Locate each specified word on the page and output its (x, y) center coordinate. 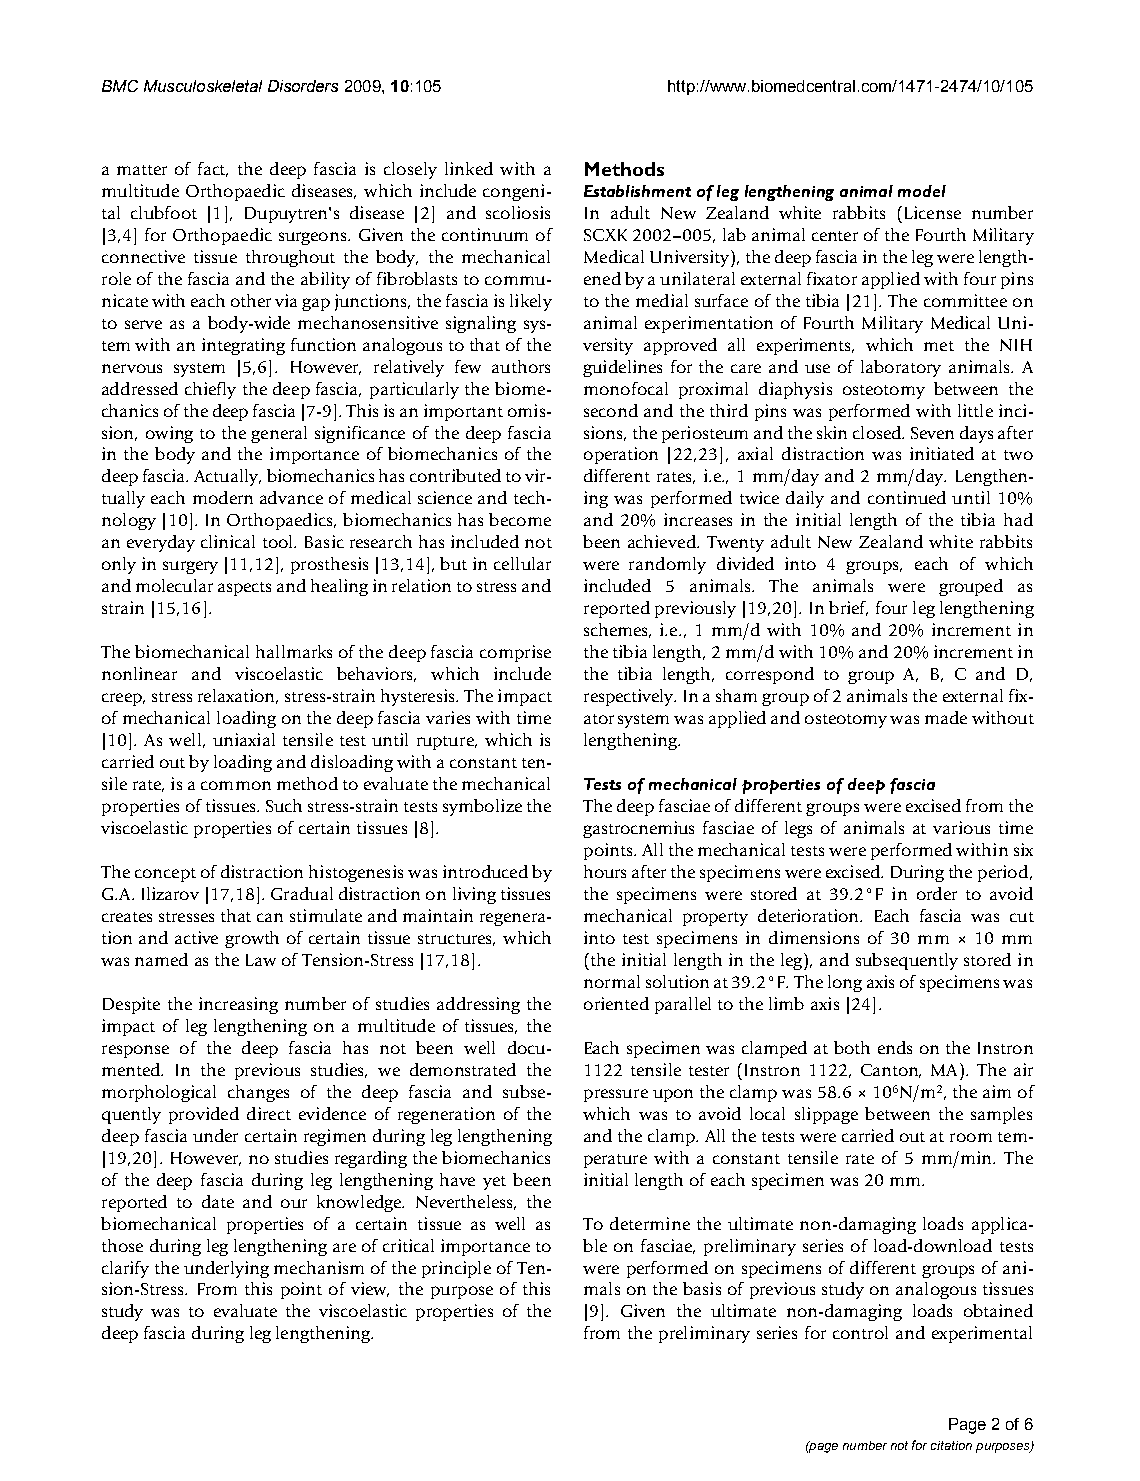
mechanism (319, 1267)
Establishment (637, 191)
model (922, 191)
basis (702, 1288)
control (860, 1332)
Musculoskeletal (203, 86)
